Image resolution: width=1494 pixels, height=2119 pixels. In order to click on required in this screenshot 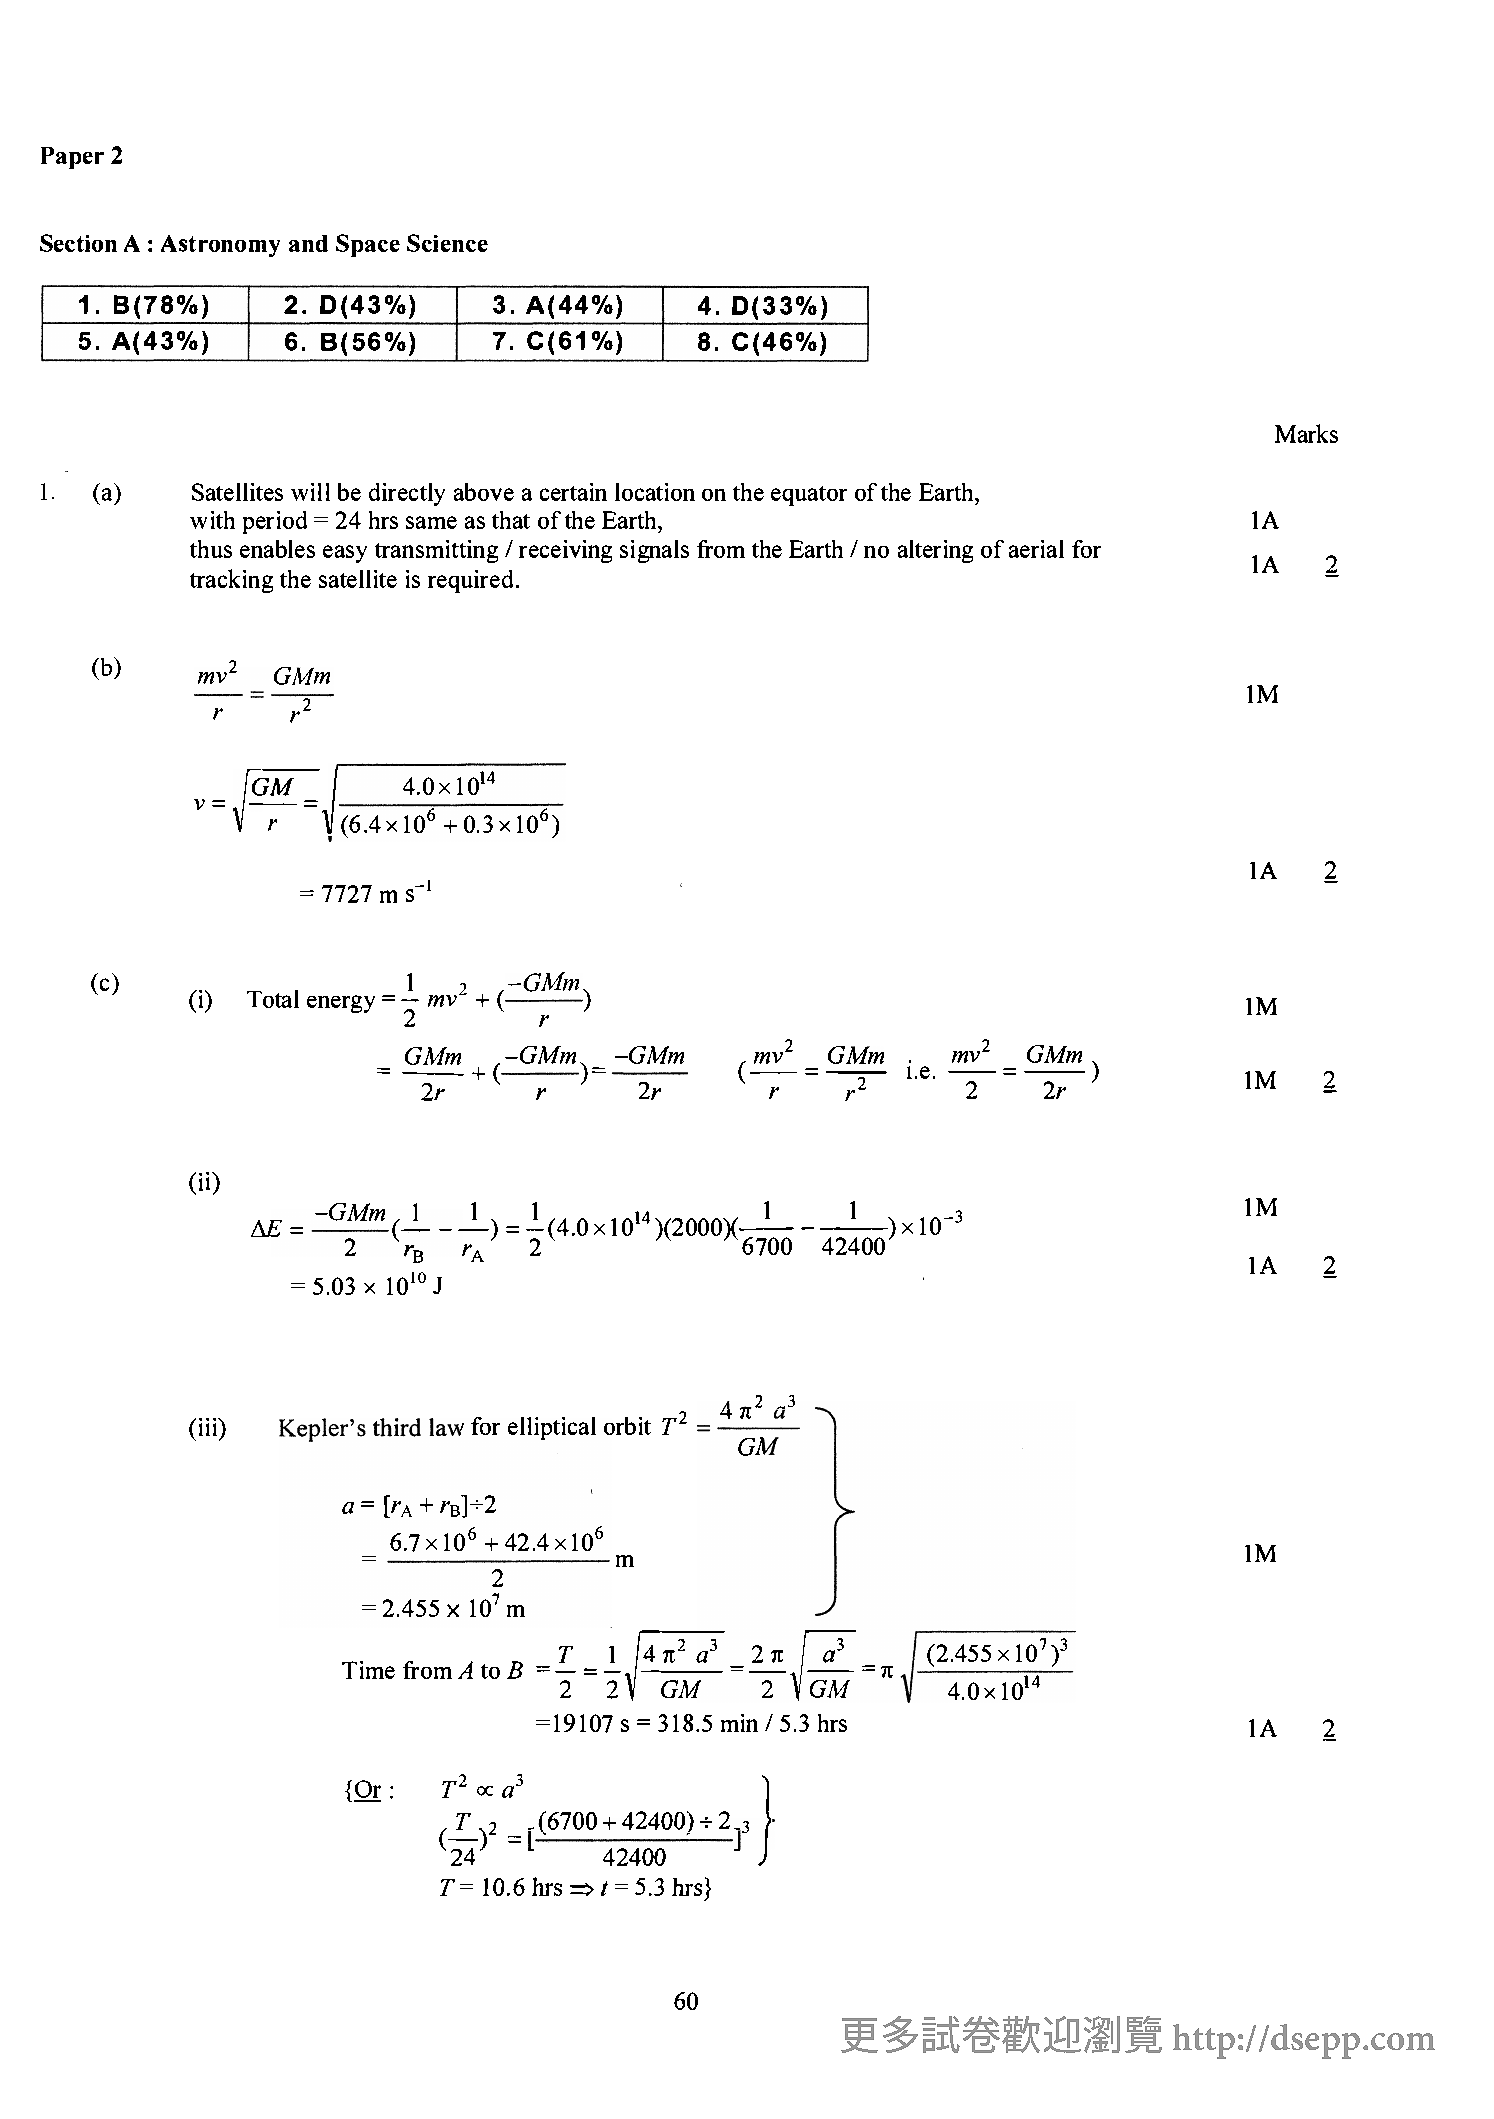, I will do `click(470, 581)`.
